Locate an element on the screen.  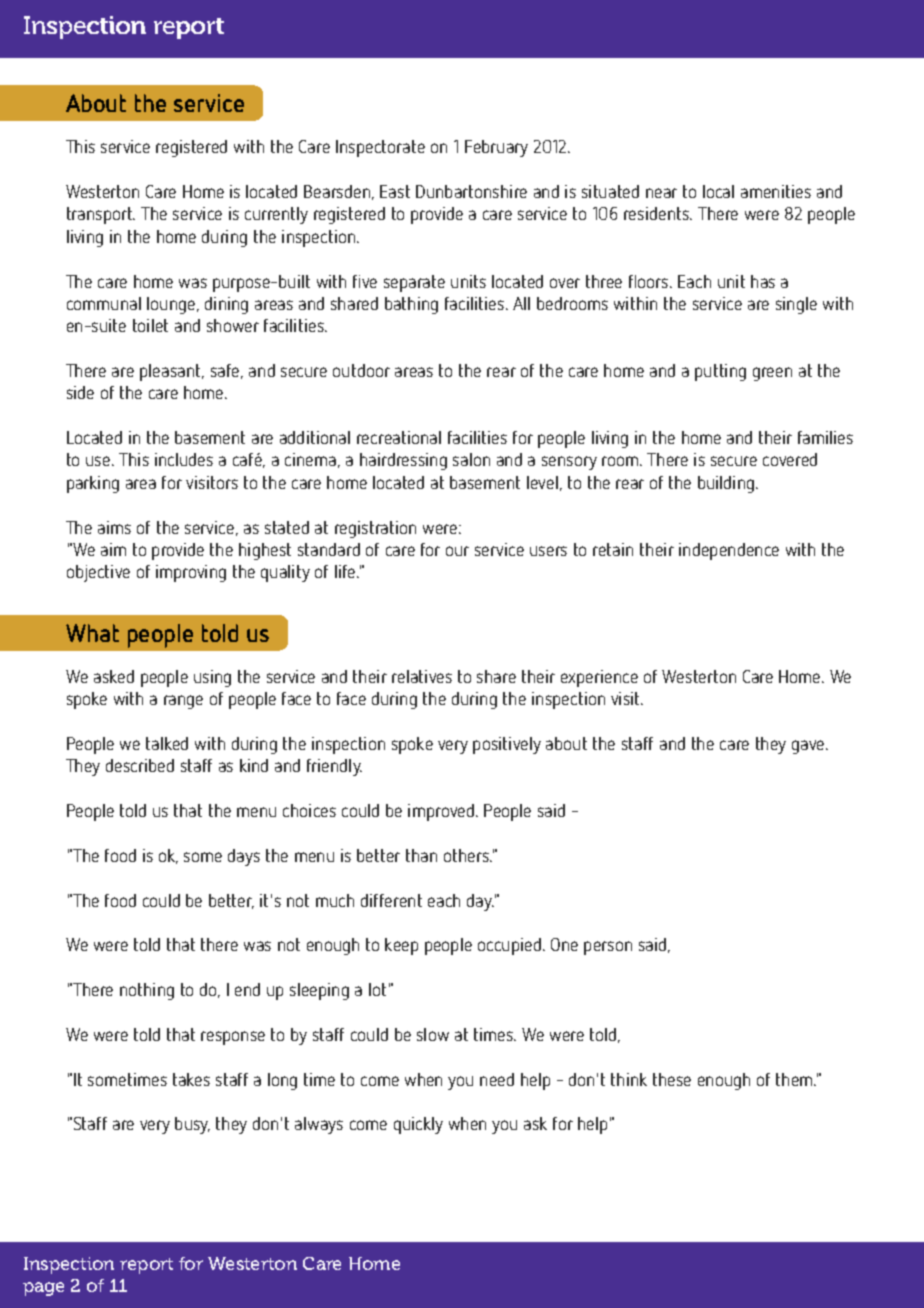
person is located at coordinates (608, 948).
